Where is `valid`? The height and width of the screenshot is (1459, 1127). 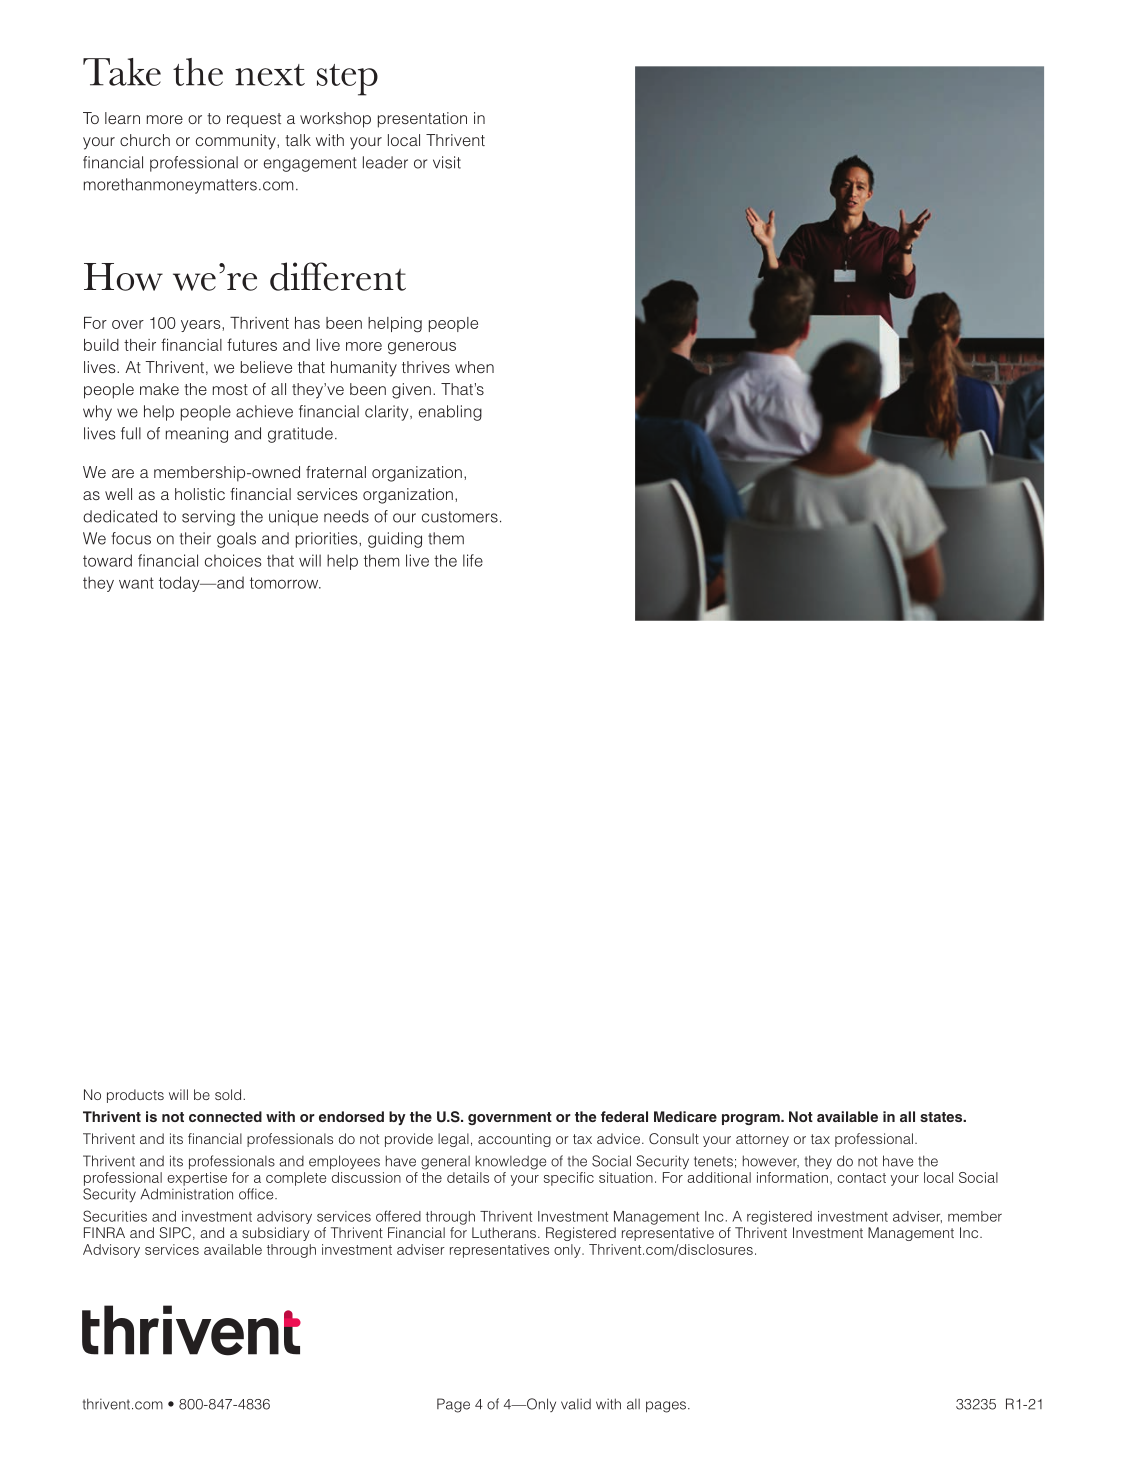 valid is located at coordinates (576, 1404).
